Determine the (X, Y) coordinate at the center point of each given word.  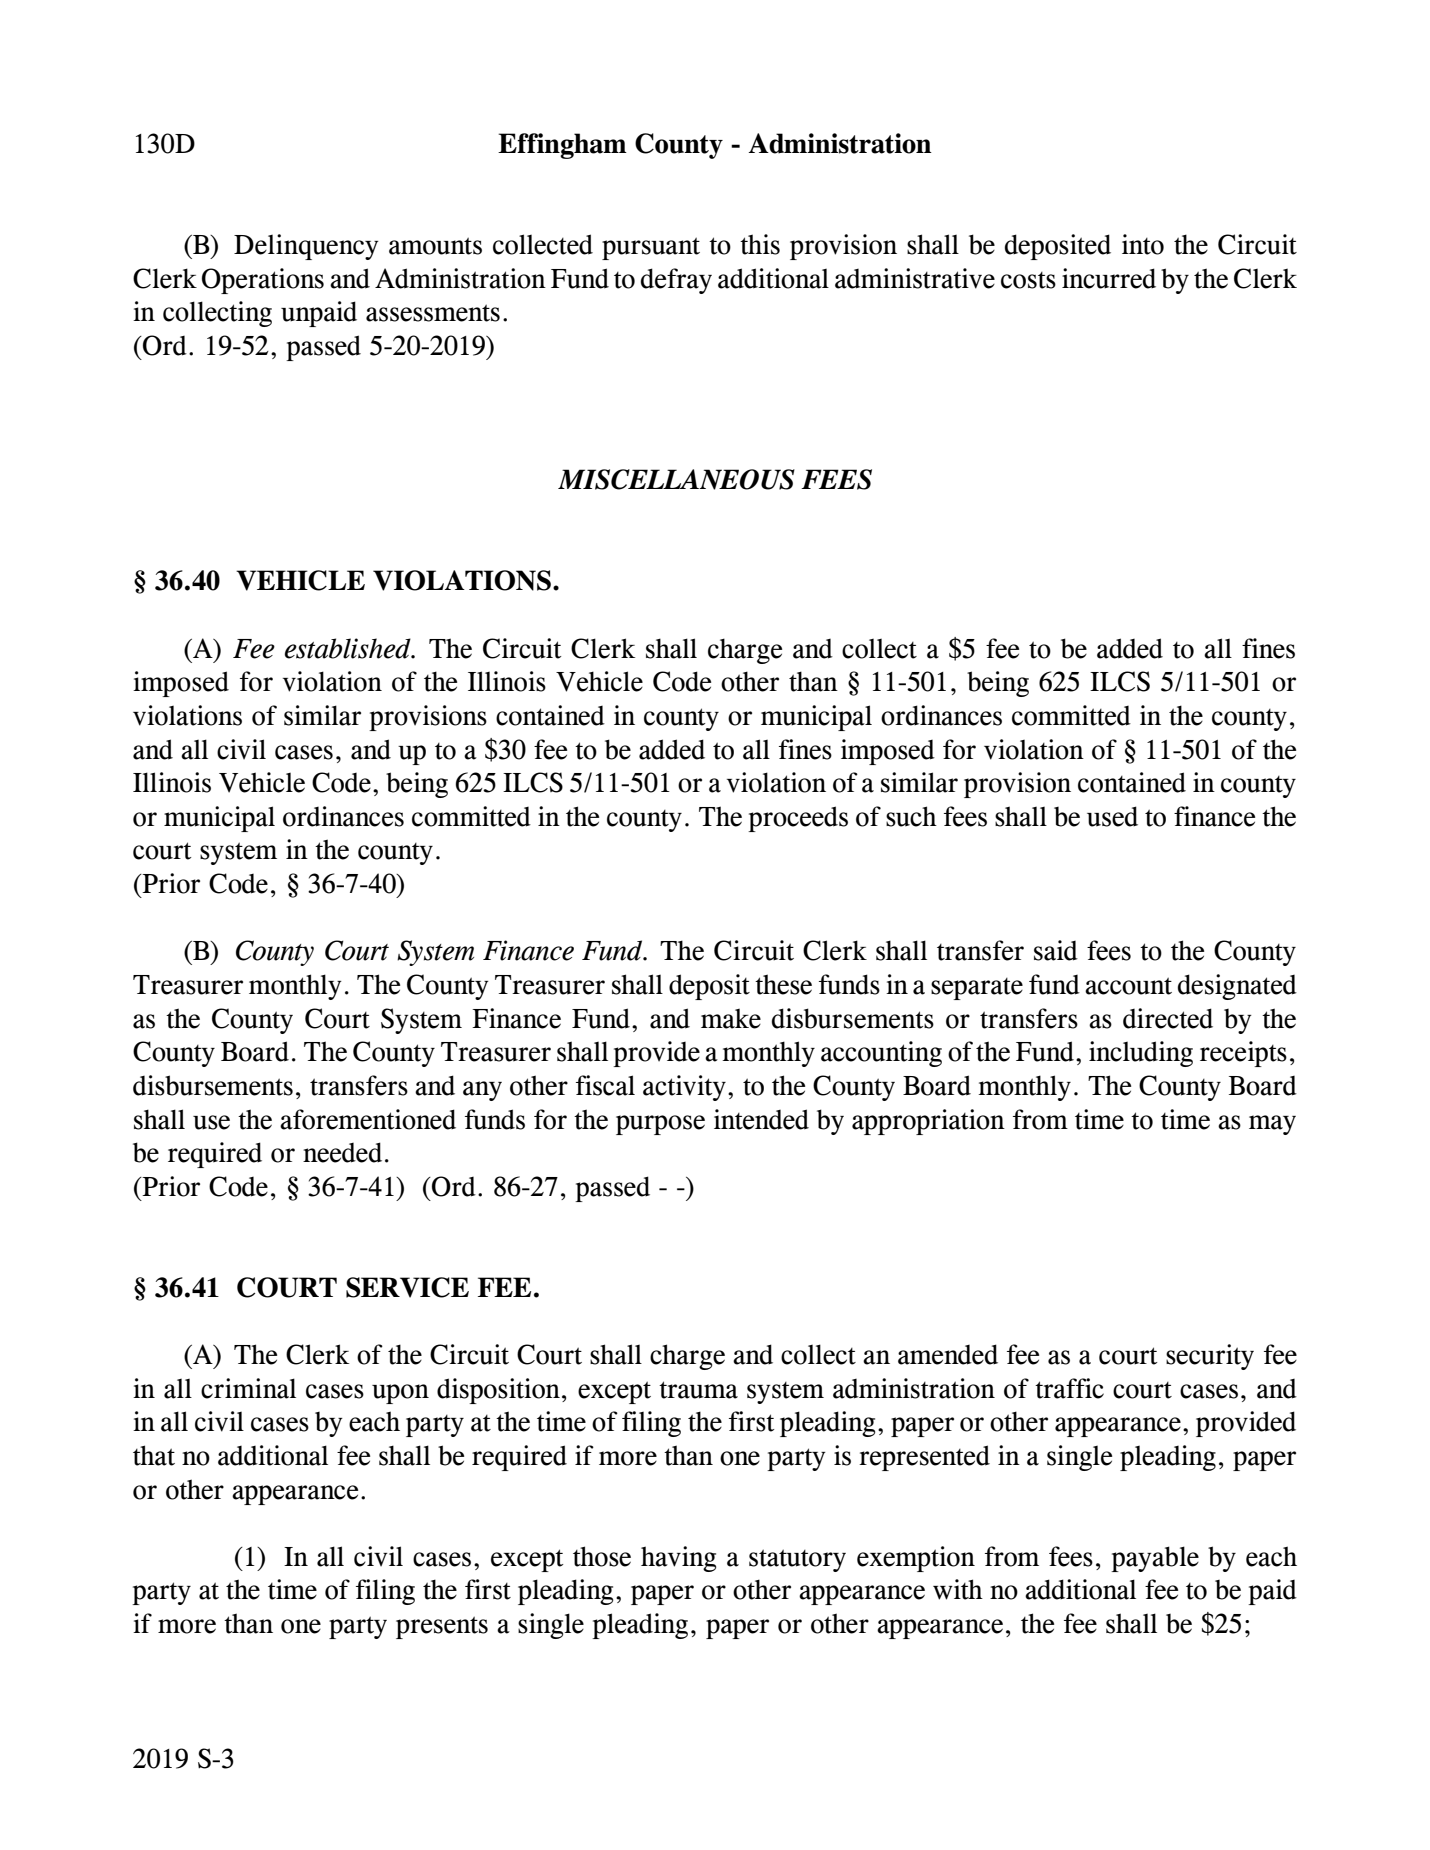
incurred (1109, 278)
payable (1155, 1559)
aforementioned (368, 1119)
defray (676, 281)
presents (442, 1627)
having (678, 1559)
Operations (263, 281)
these (783, 984)
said (1056, 950)
